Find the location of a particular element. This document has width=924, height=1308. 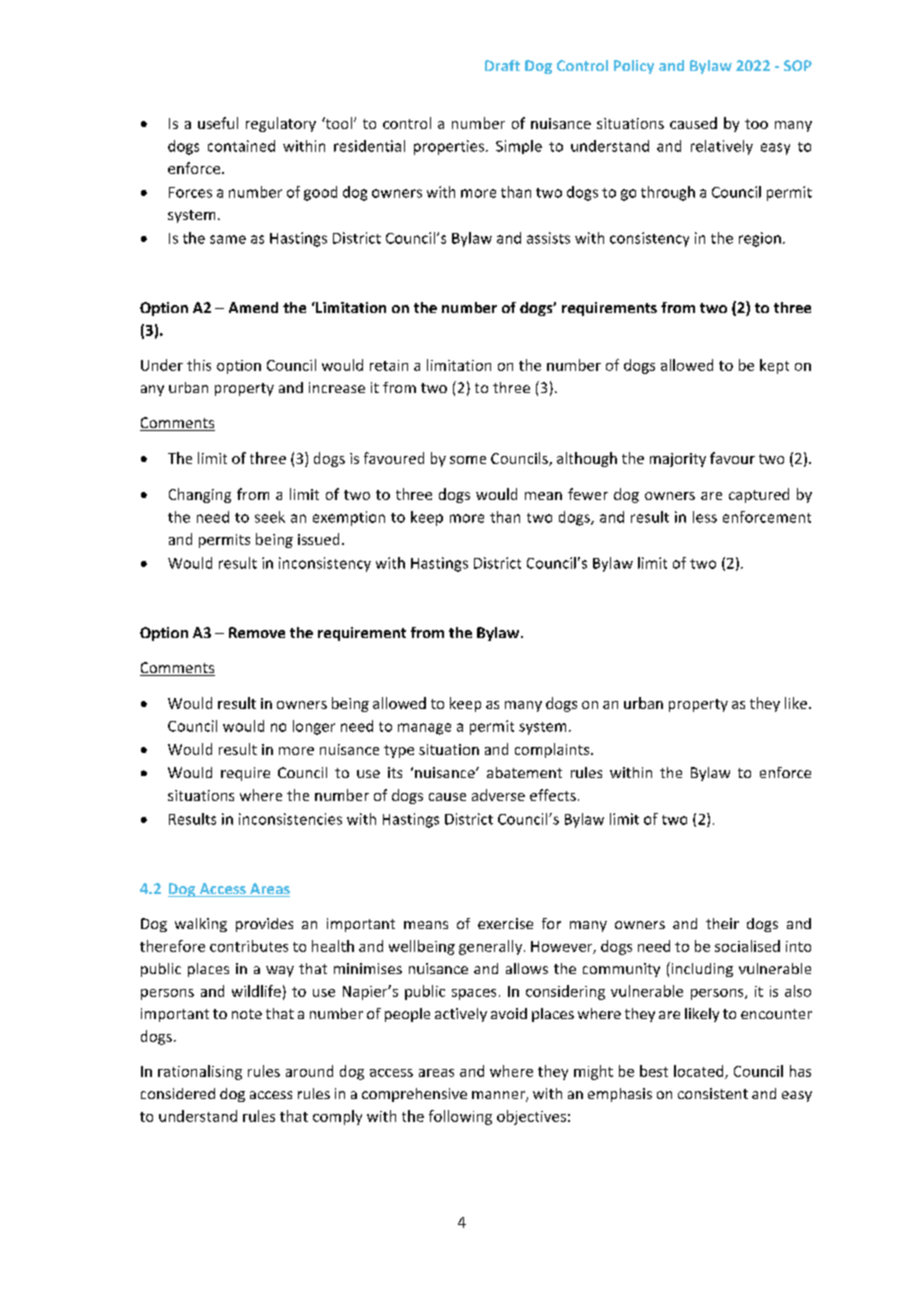

relatively is located at coordinates (722, 147).
